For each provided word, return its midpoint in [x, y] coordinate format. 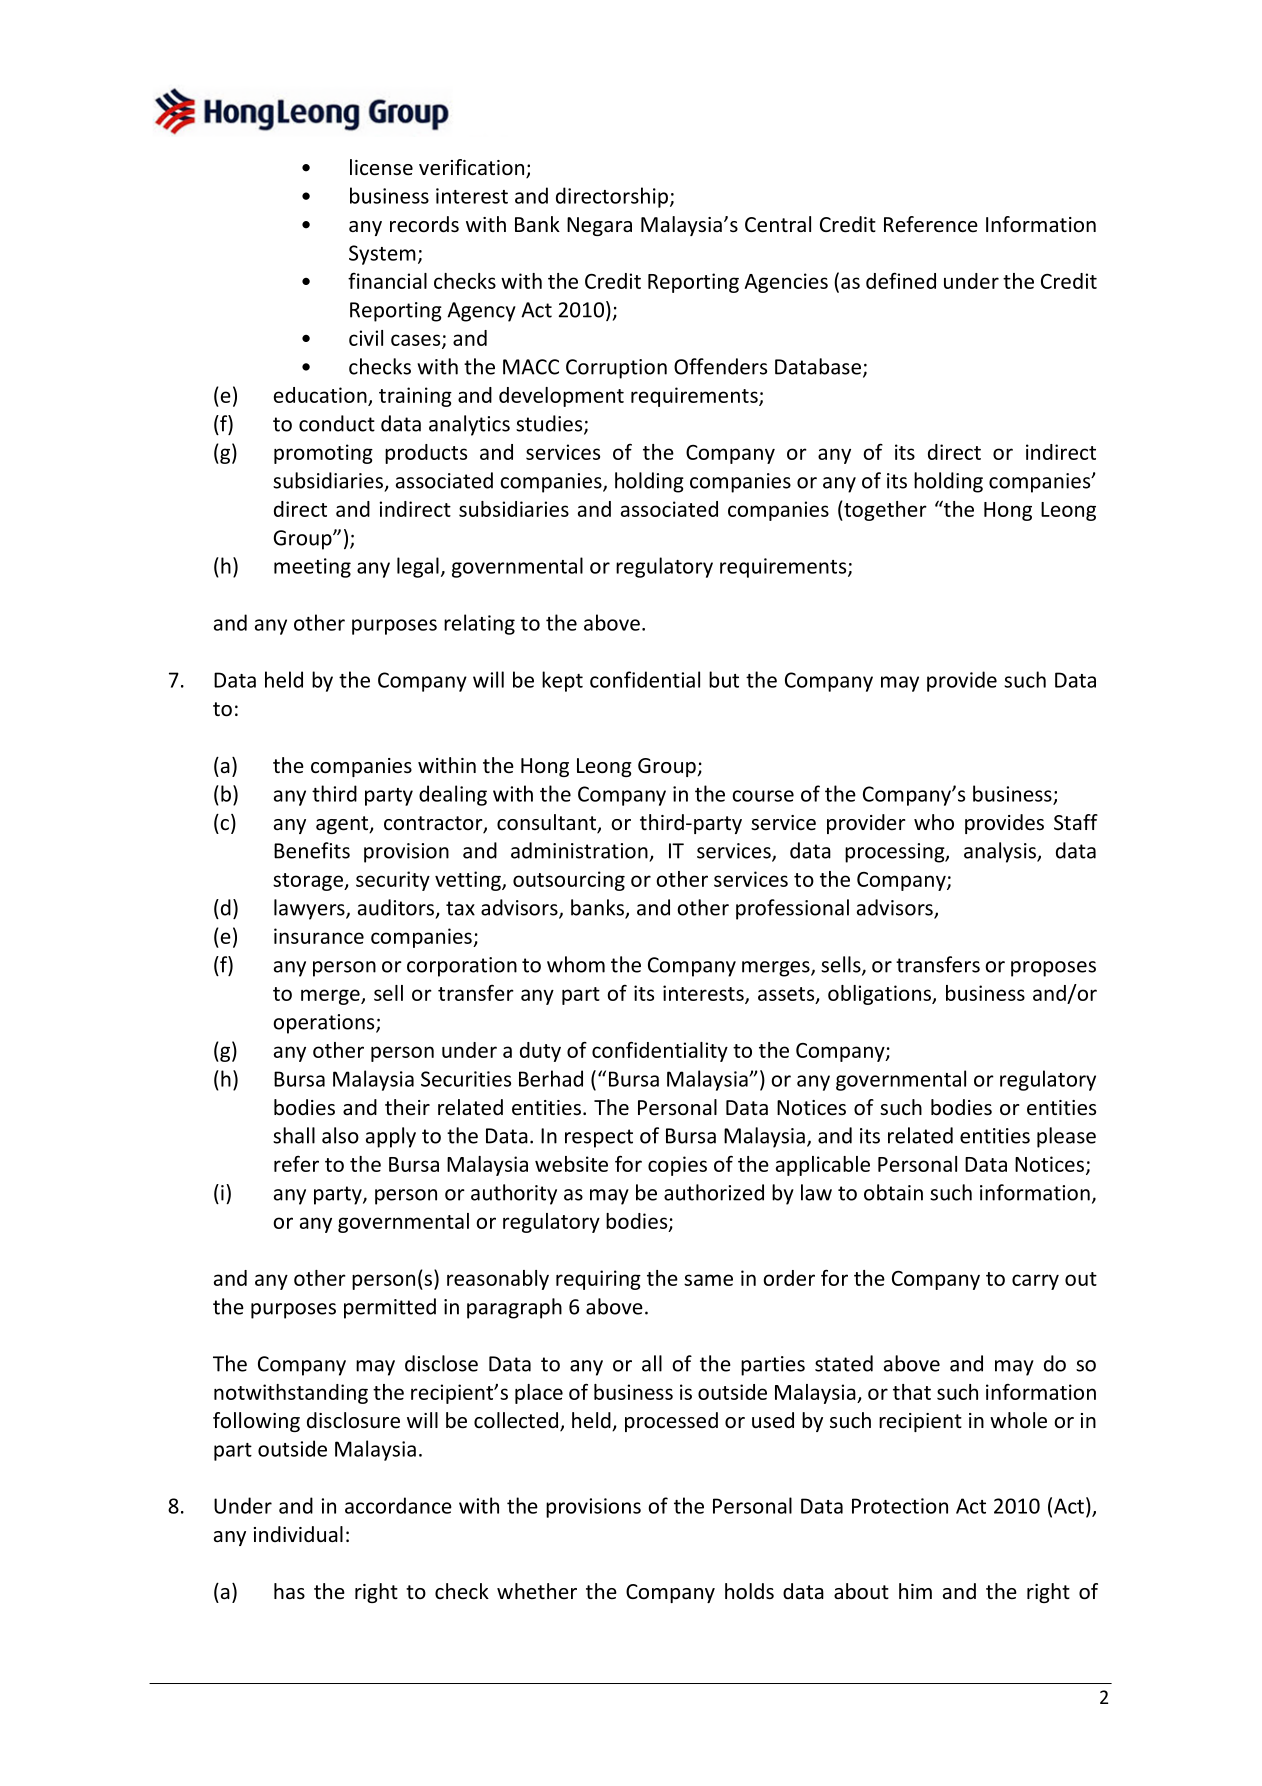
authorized [714, 1192]
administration [579, 850]
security [393, 881]
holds [749, 1591]
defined [901, 280]
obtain [893, 1192]
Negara [599, 226]
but [724, 679]
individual [298, 1534]
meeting [312, 568]
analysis [1001, 852]
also [340, 1135]
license [381, 167]
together [884, 511]
